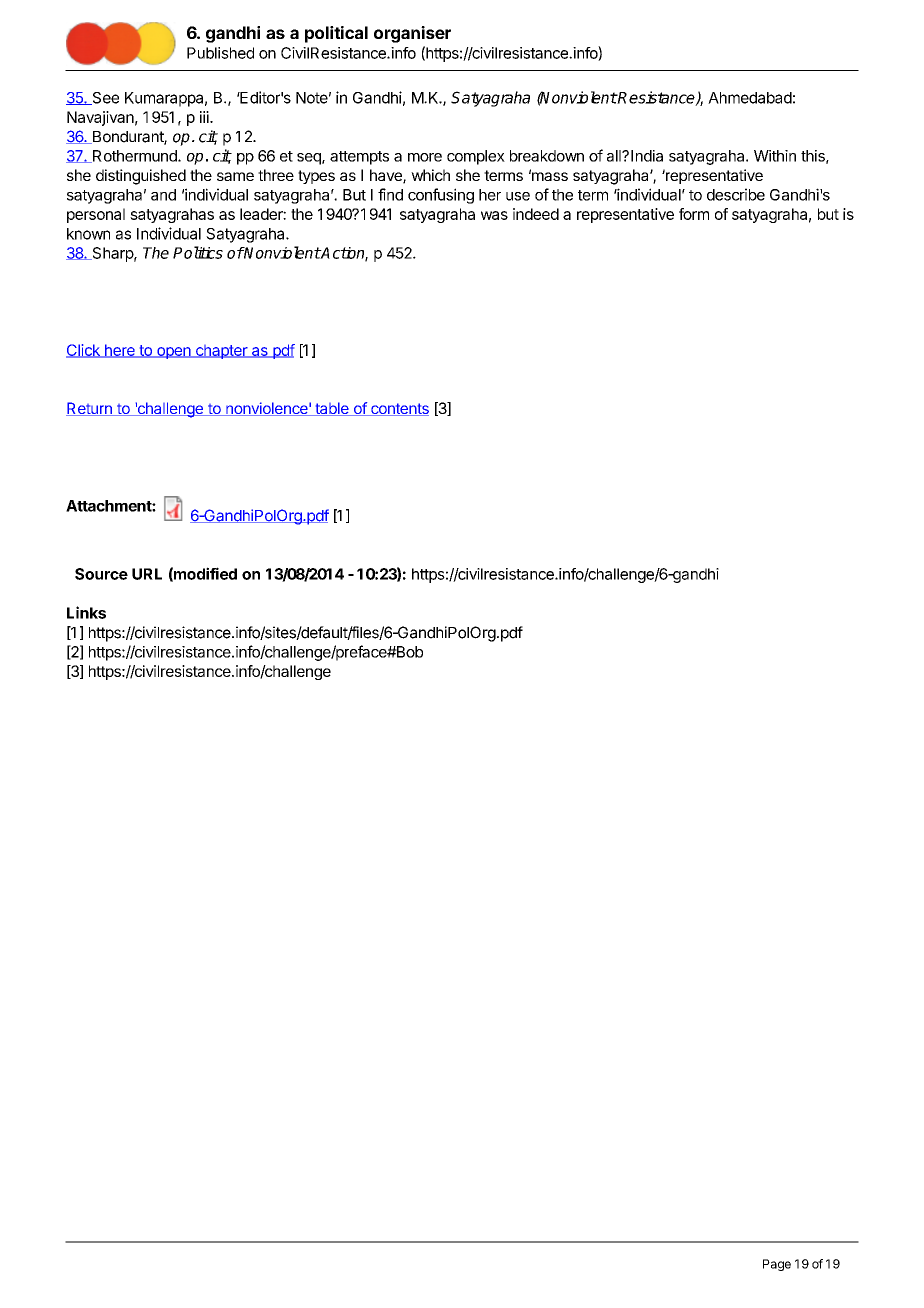  I want to click on form, so click(694, 214).
